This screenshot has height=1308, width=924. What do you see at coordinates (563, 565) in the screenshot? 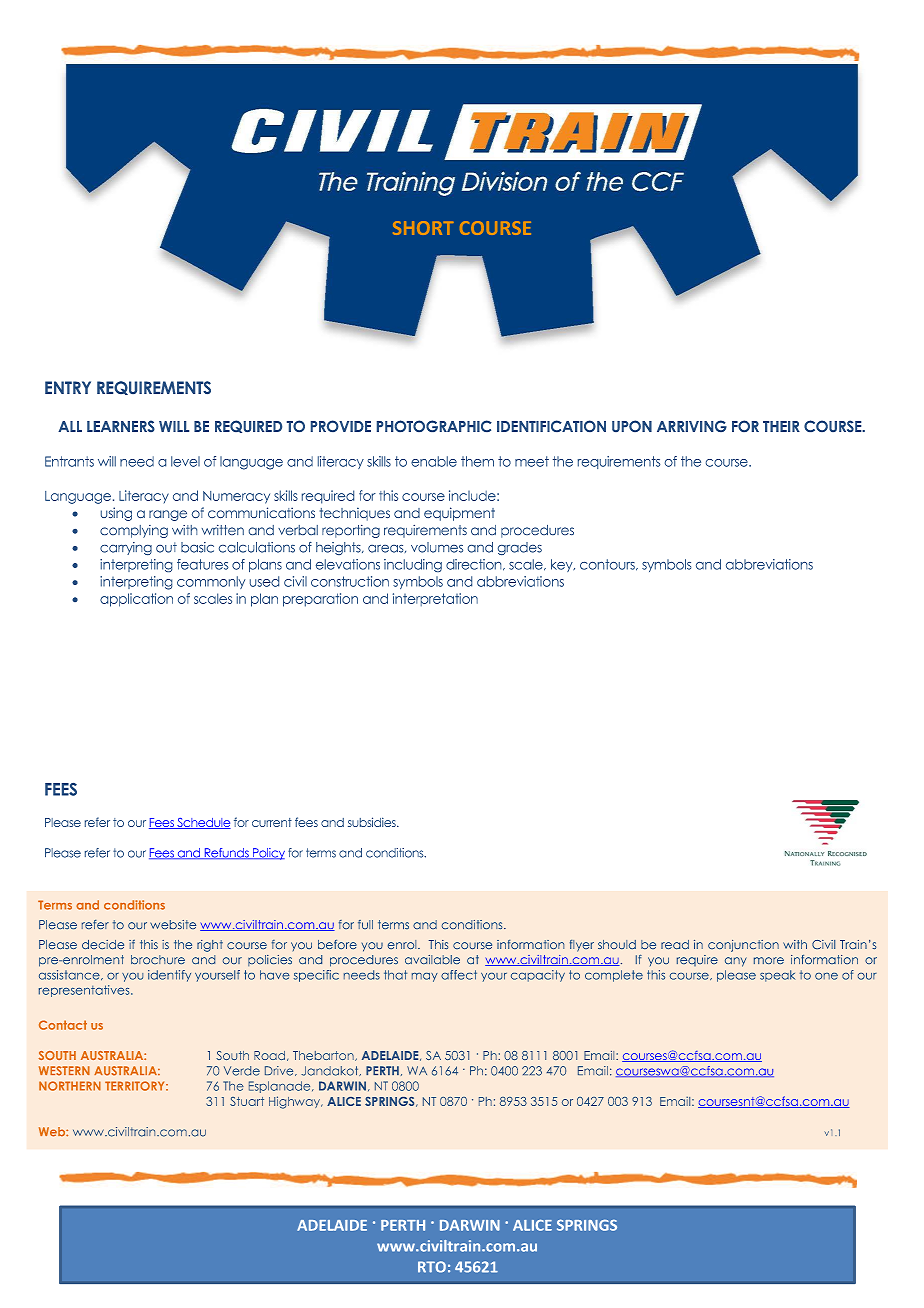
I see `key` at bounding box center [563, 565].
